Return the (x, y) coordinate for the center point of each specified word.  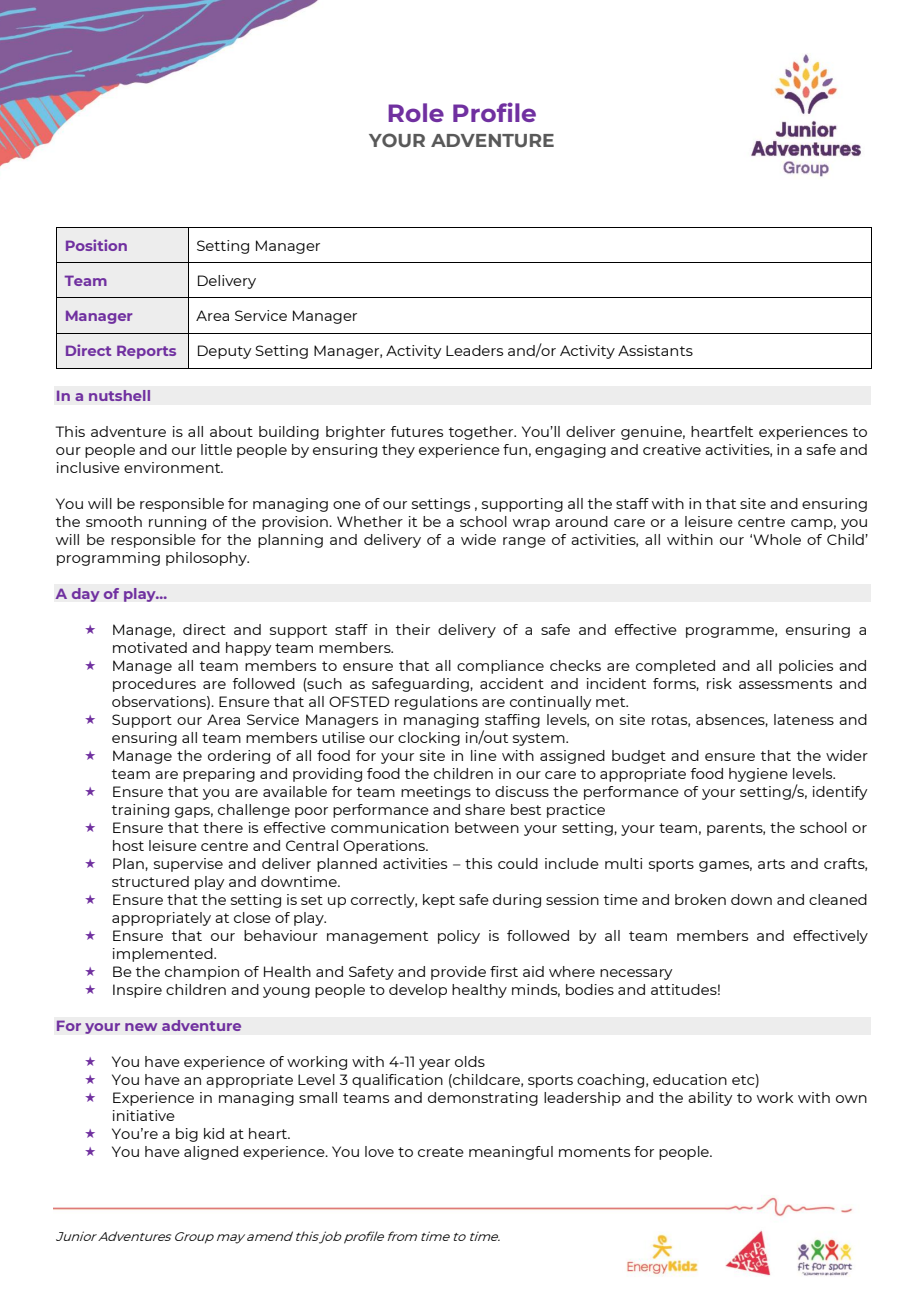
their (413, 629)
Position (96, 245)
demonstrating (483, 1099)
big (187, 1135)
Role (416, 112)
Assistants (655, 350)
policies (806, 667)
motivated (150, 647)
